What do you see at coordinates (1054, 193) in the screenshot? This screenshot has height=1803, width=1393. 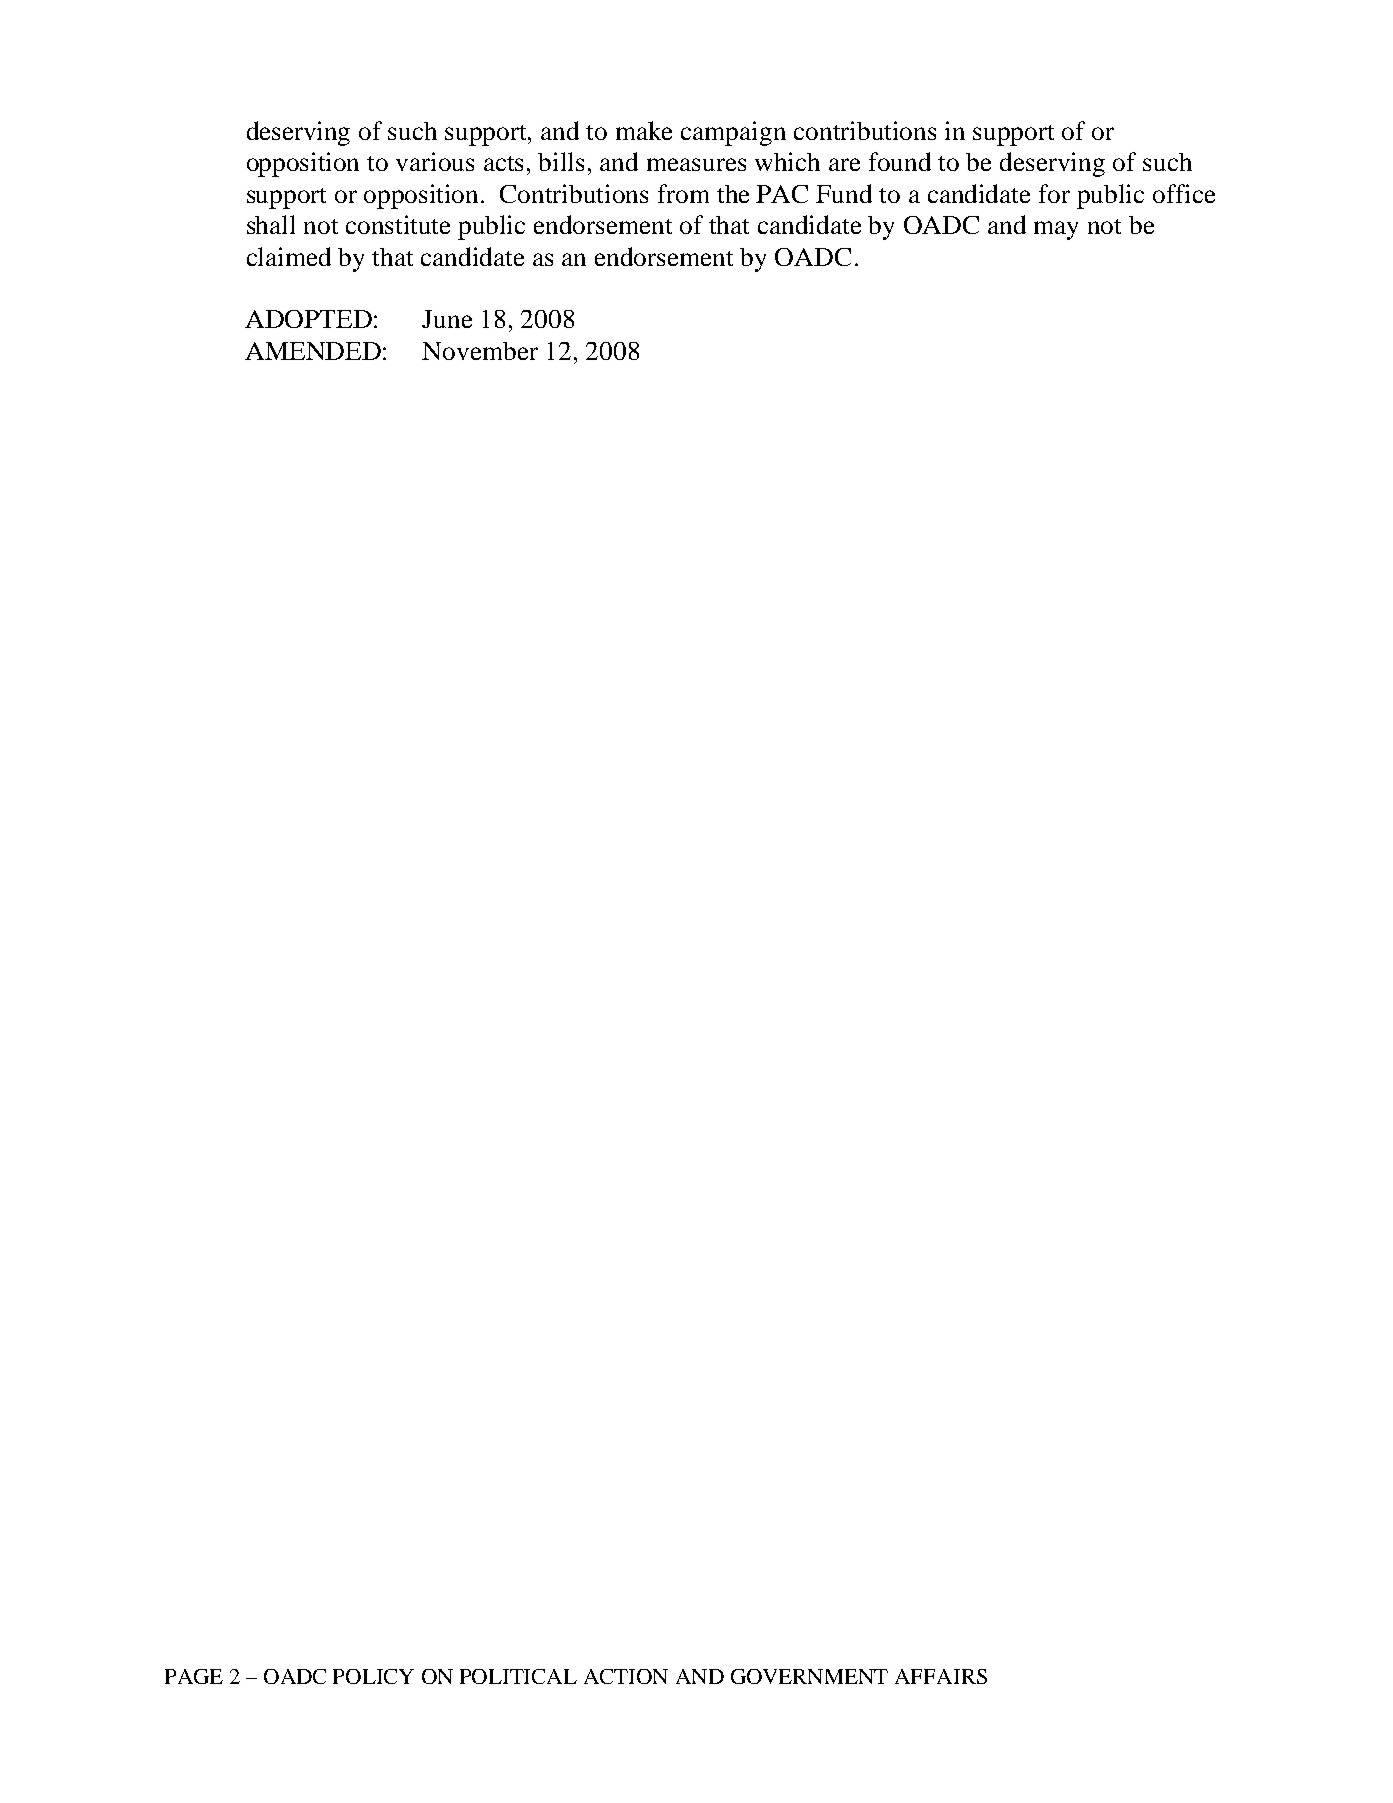 I see `for` at bounding box center [1054, 193].
